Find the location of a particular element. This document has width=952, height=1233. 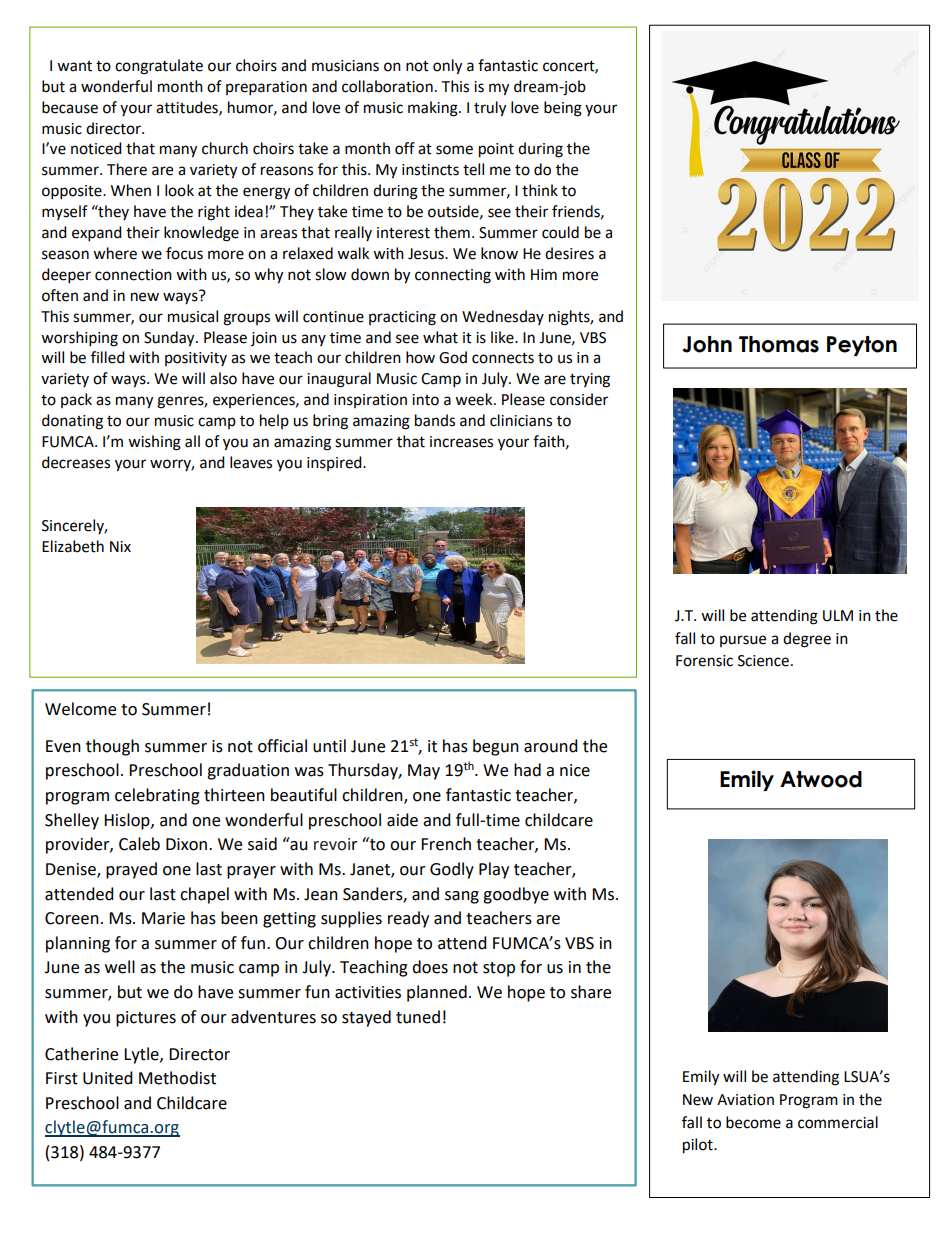

being is located at coordinates (563, 109).
